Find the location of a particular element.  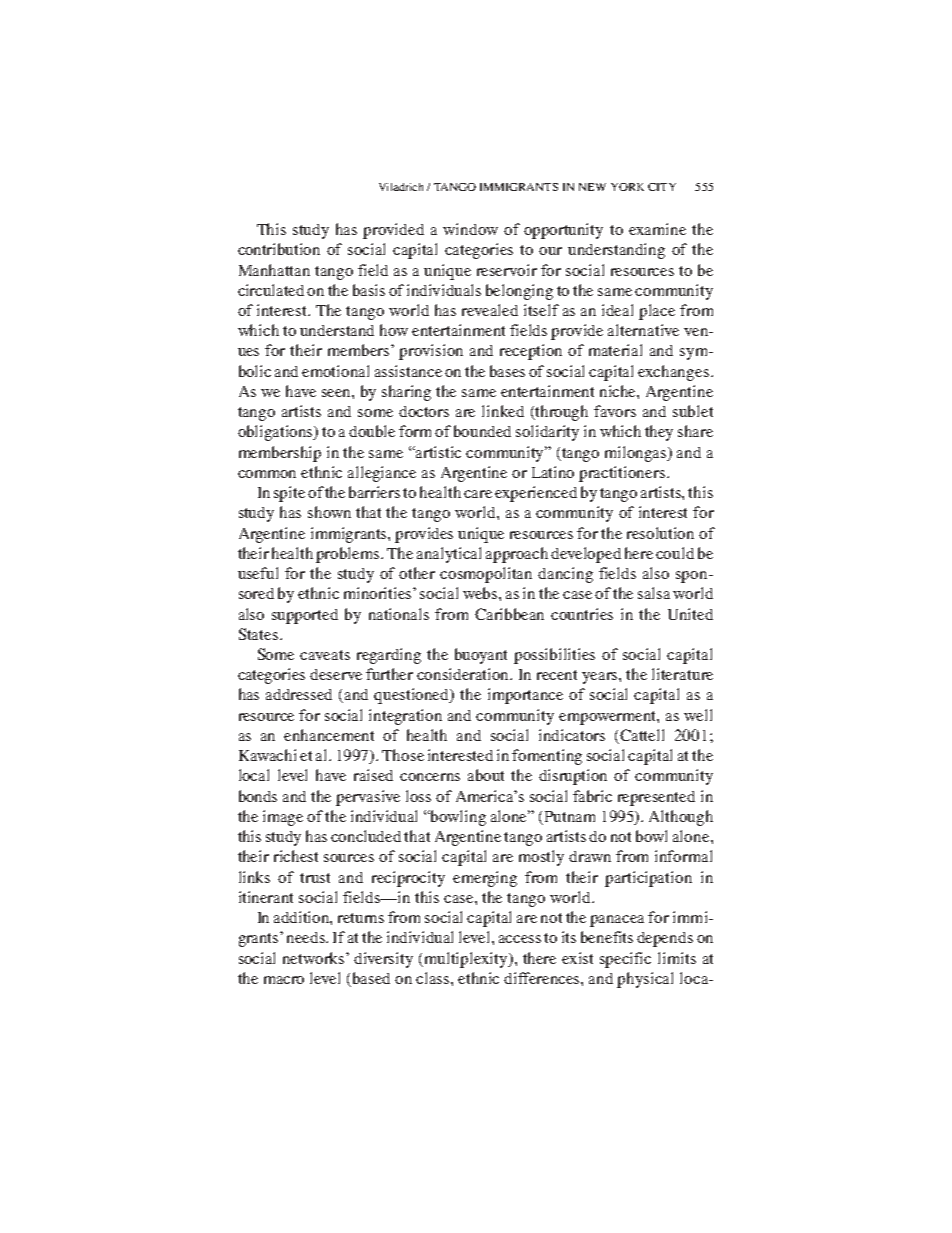

examine is located at coordinates (657, 229).
